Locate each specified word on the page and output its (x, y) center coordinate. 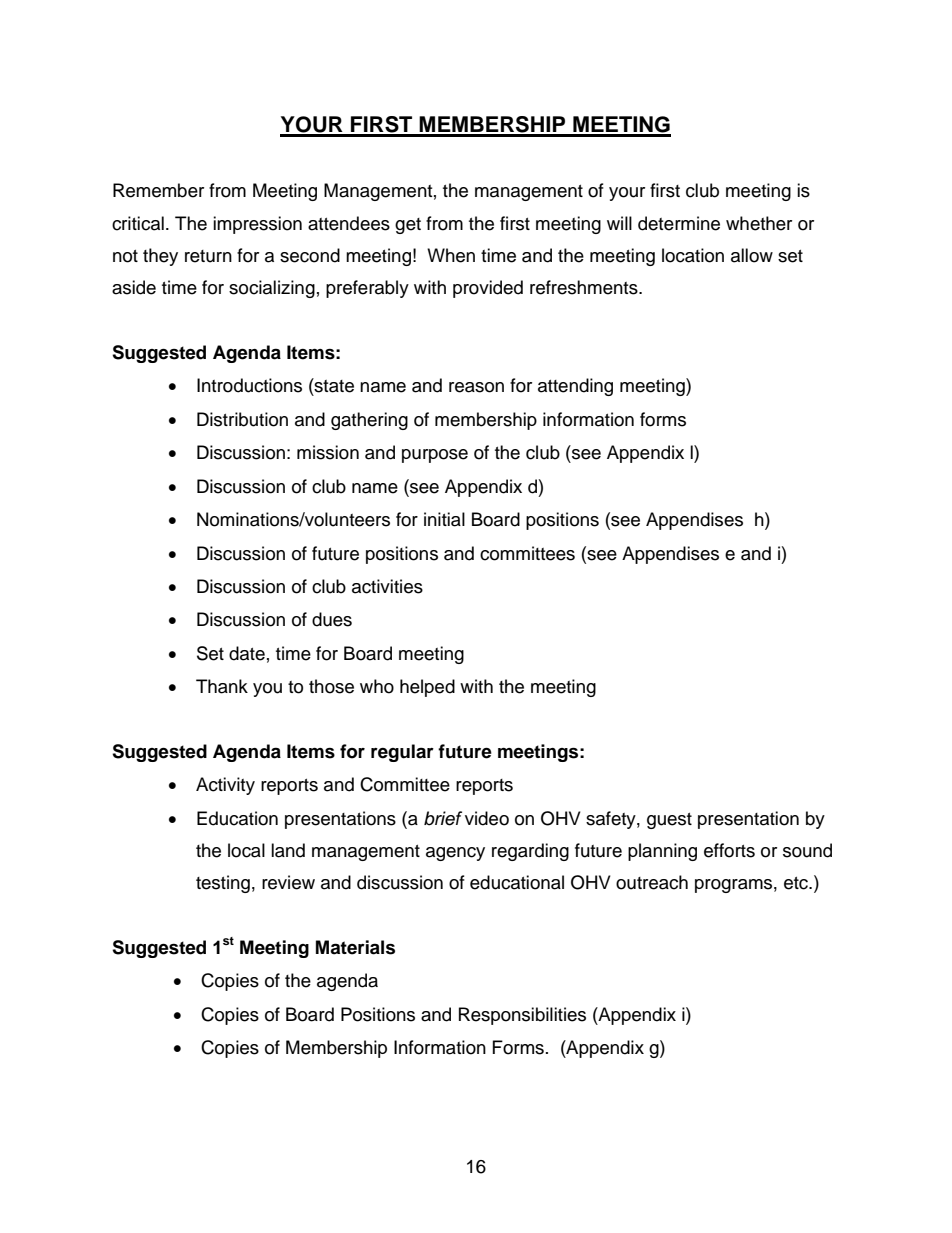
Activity (225, 786)
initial (444, 519)
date (247, 653)
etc (797, 883)
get (408, 226)
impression (257, 225)
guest (669, 821)
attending (575, 387)
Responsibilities (522, 1016)
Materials (355, 947)
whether (759, 223)
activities (387, 586)
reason (476, 387)
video (487, 818)
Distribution (242, 419)
